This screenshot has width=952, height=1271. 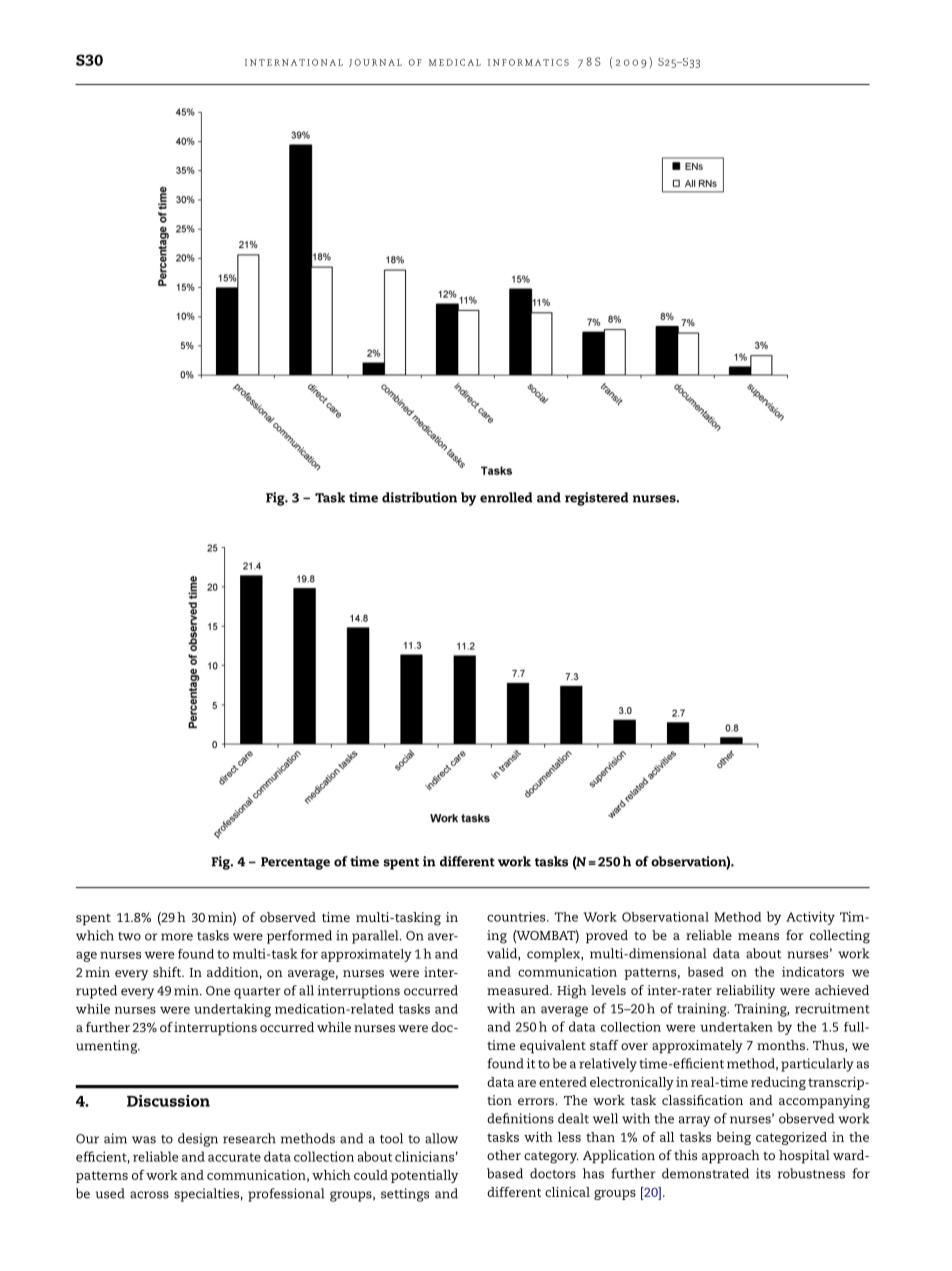 I want to click on Activity, so click(x=810, y=918).
